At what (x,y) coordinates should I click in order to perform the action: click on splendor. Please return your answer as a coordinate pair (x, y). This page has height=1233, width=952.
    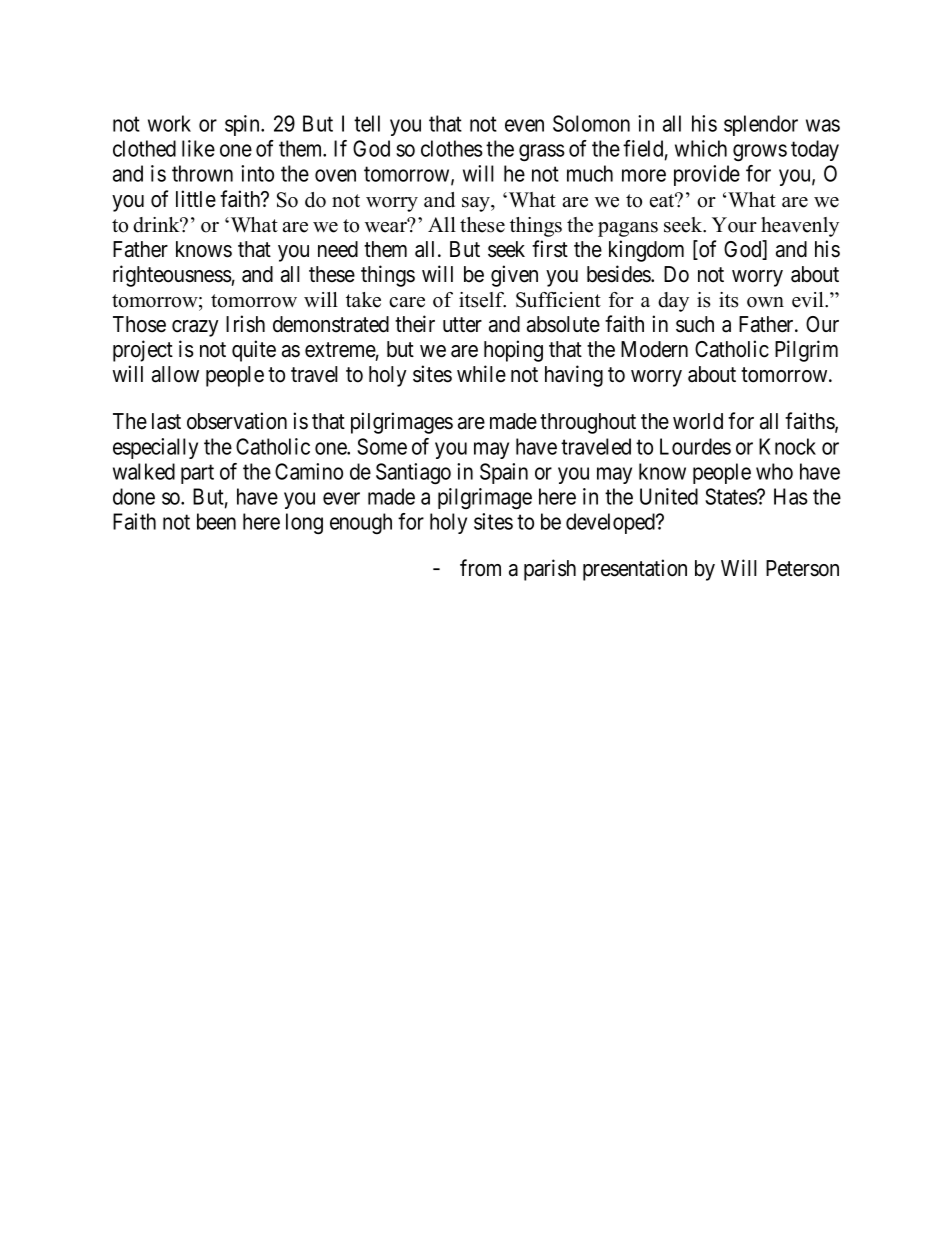
    Looking at the image, I should click on (761, 125).
